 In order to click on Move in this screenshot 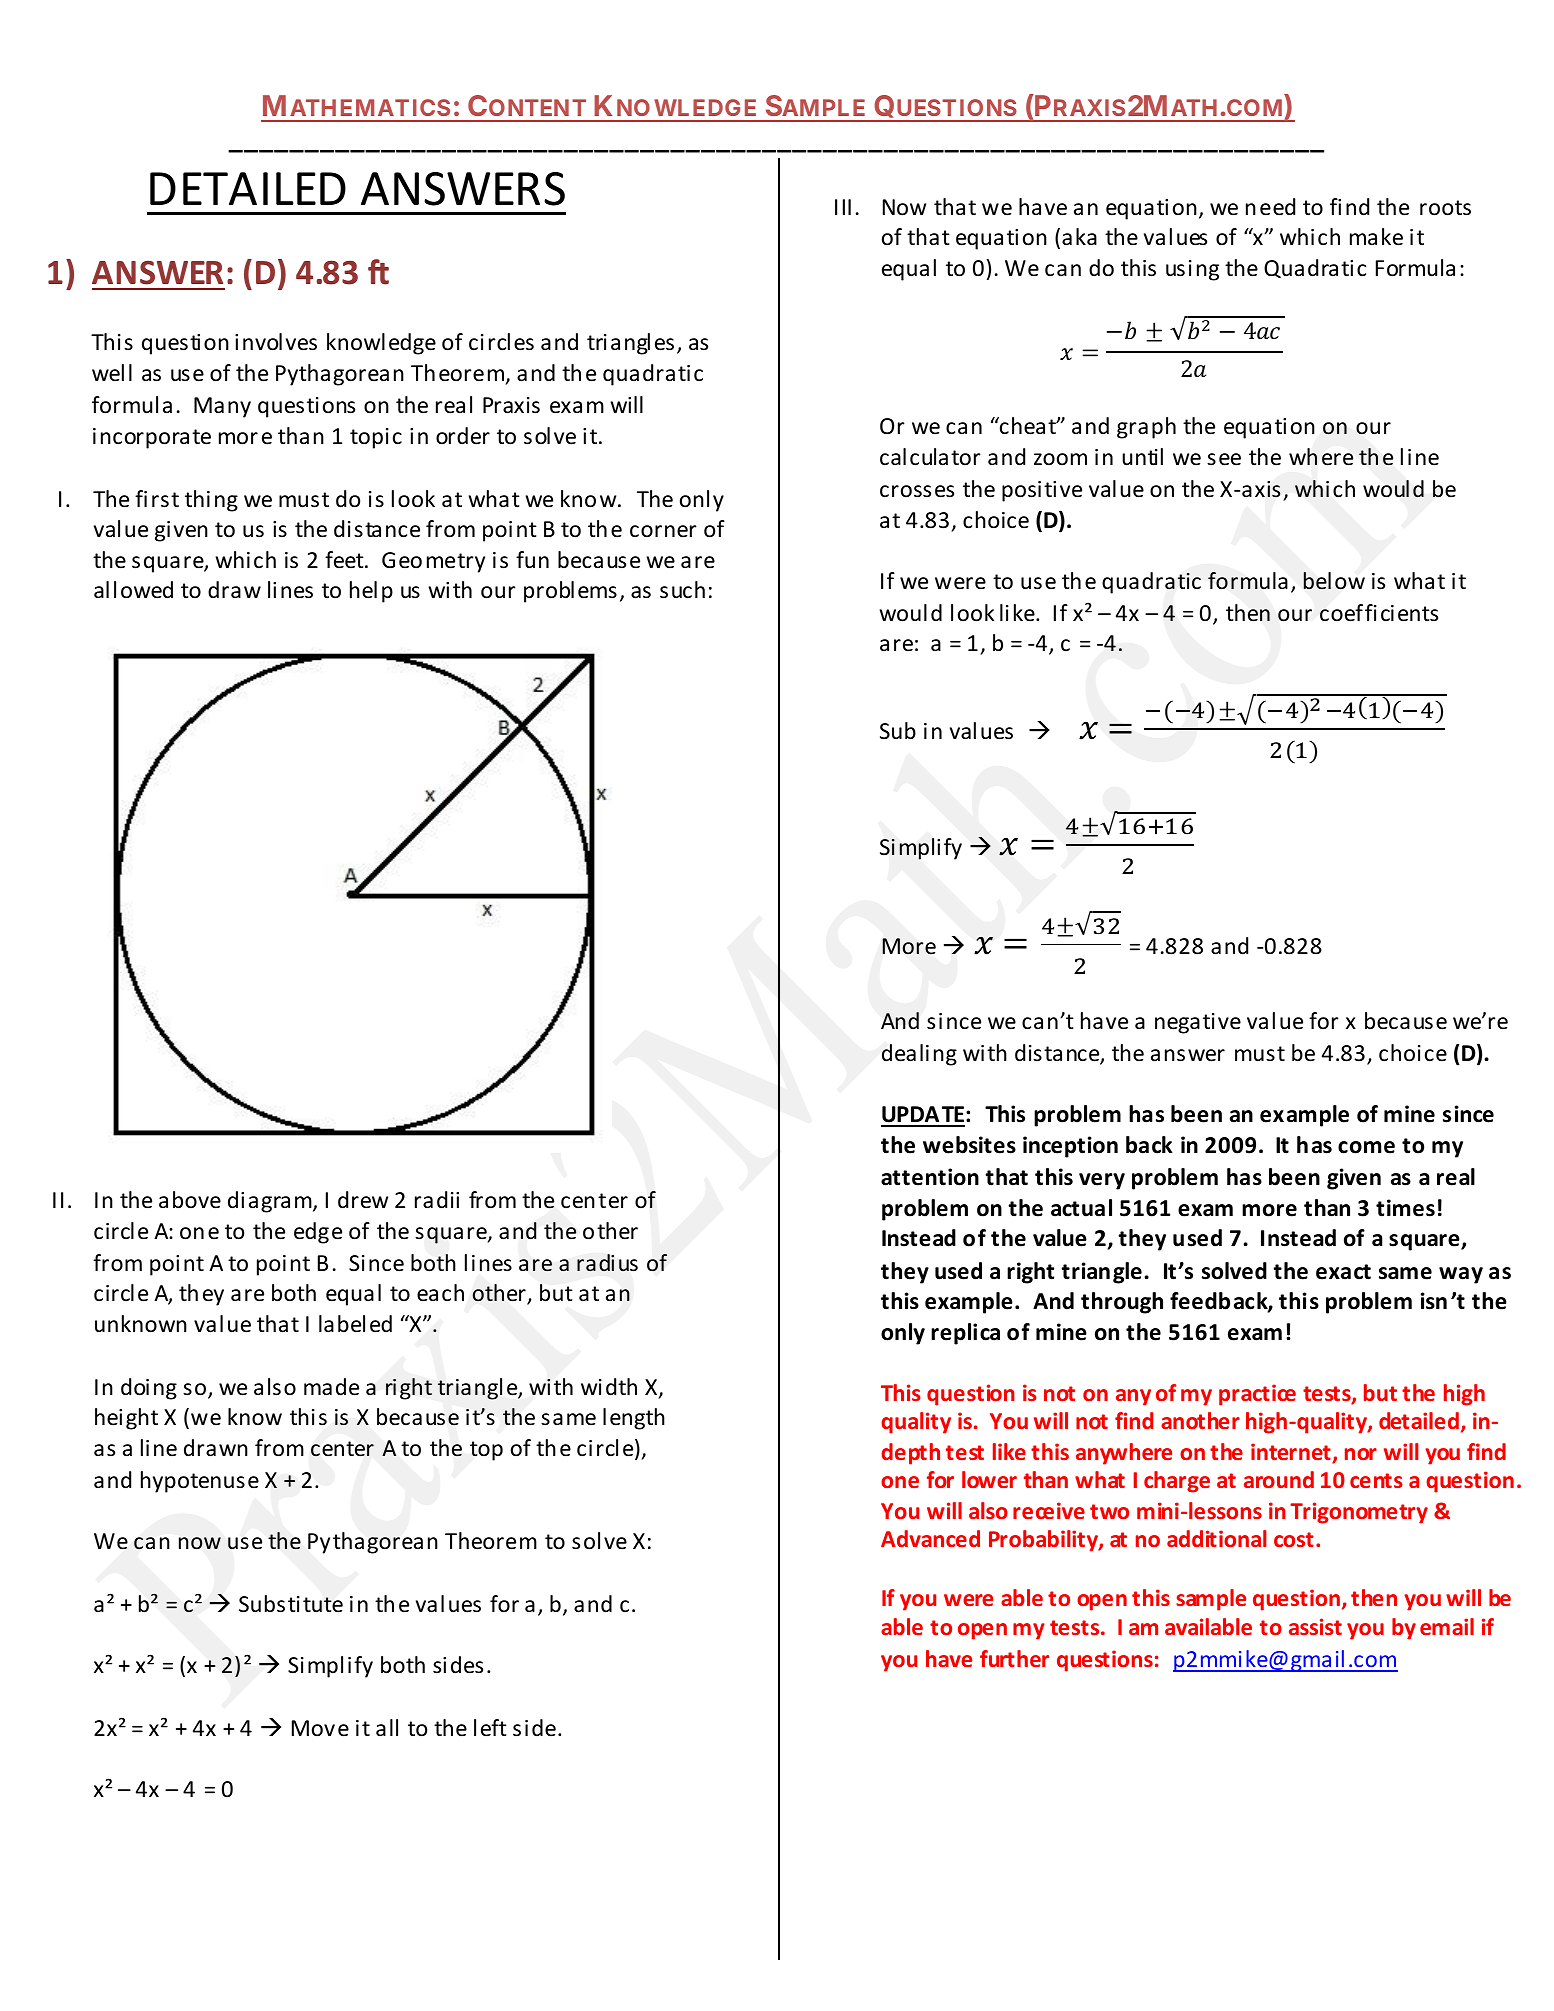, I will do `click(320, 1728)`.
